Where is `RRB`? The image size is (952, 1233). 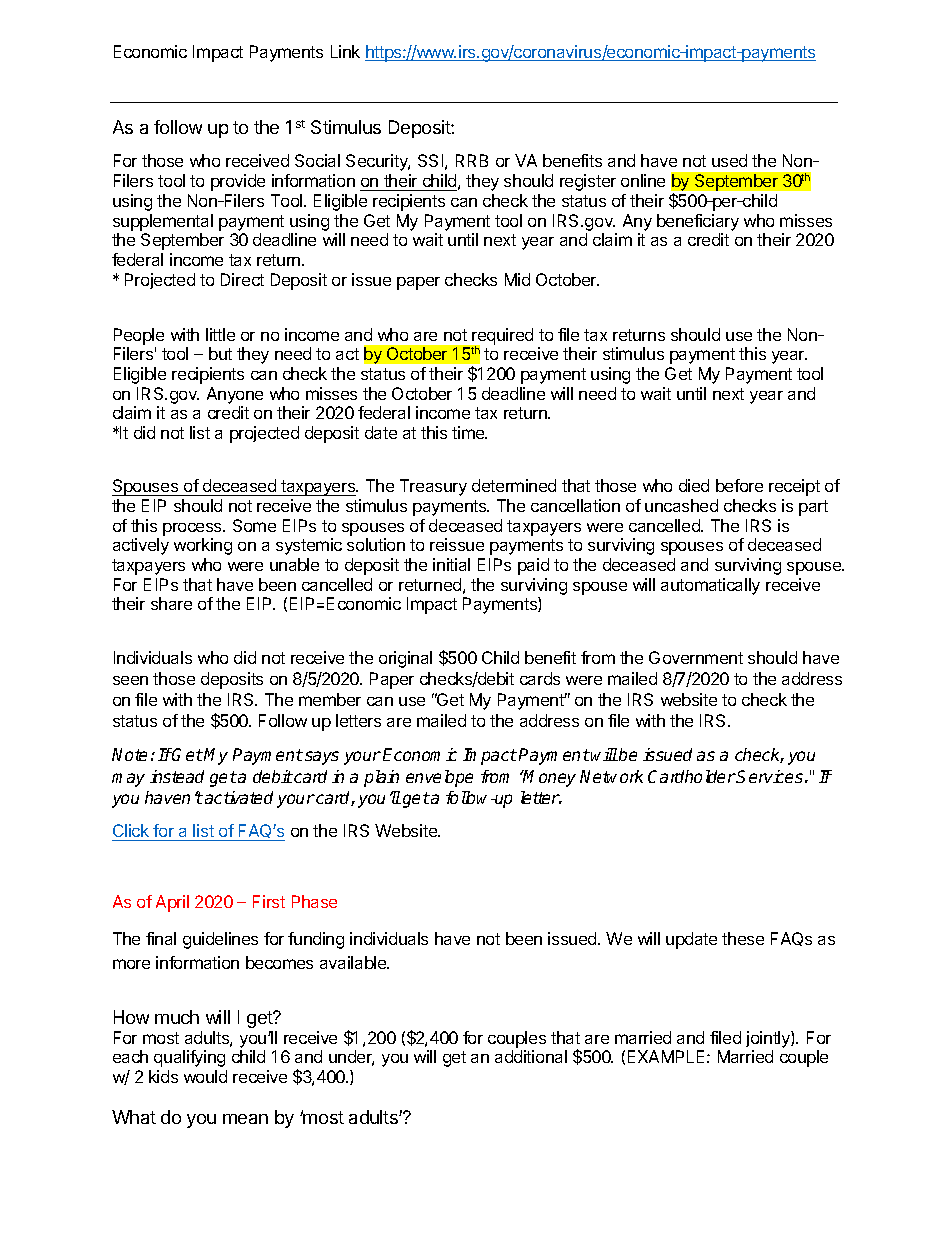
RRB is located at coordinates (472, 160).
